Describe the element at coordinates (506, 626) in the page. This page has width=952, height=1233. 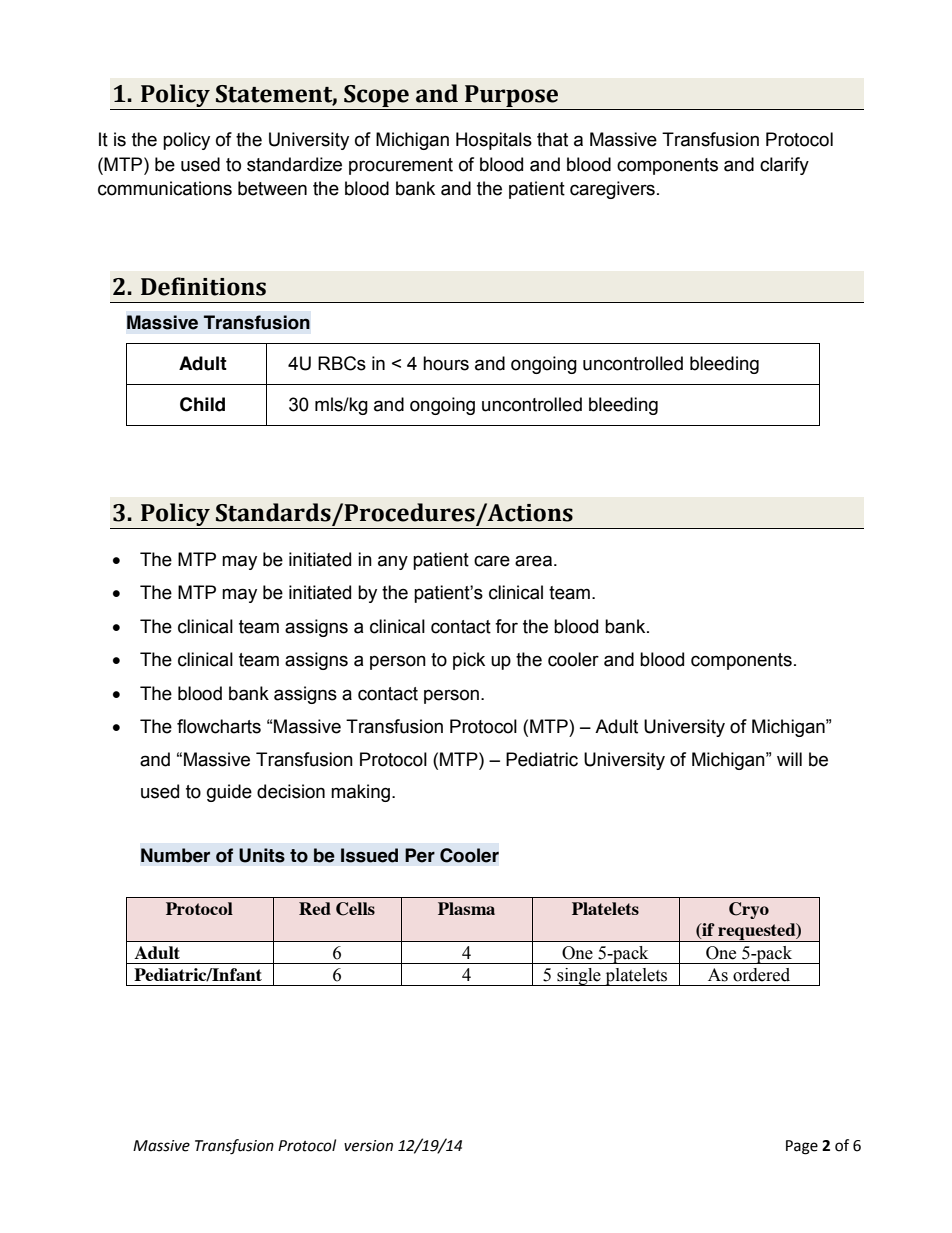
I see `for` at that location.
